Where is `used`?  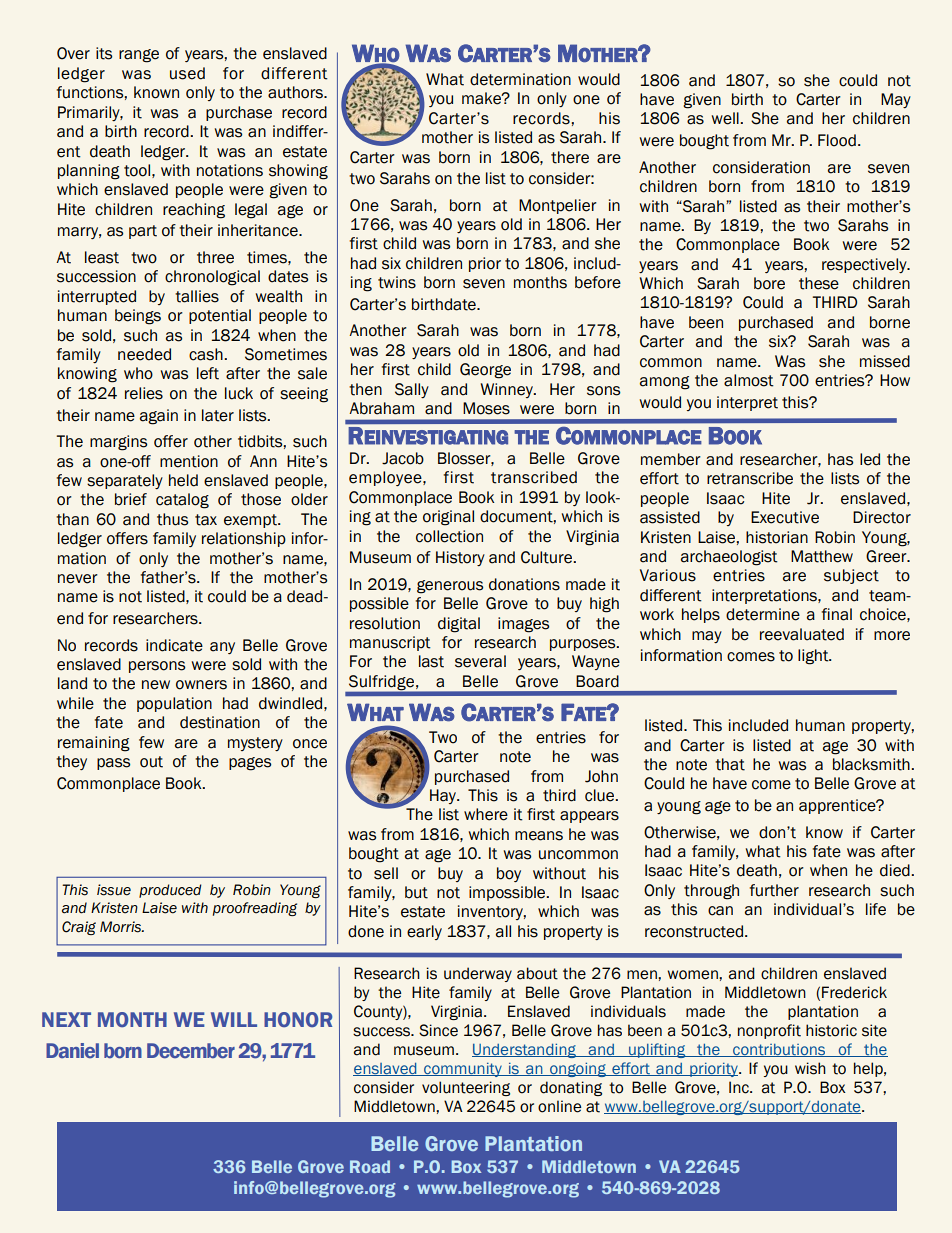
used is located at coordinates (187, 73).
